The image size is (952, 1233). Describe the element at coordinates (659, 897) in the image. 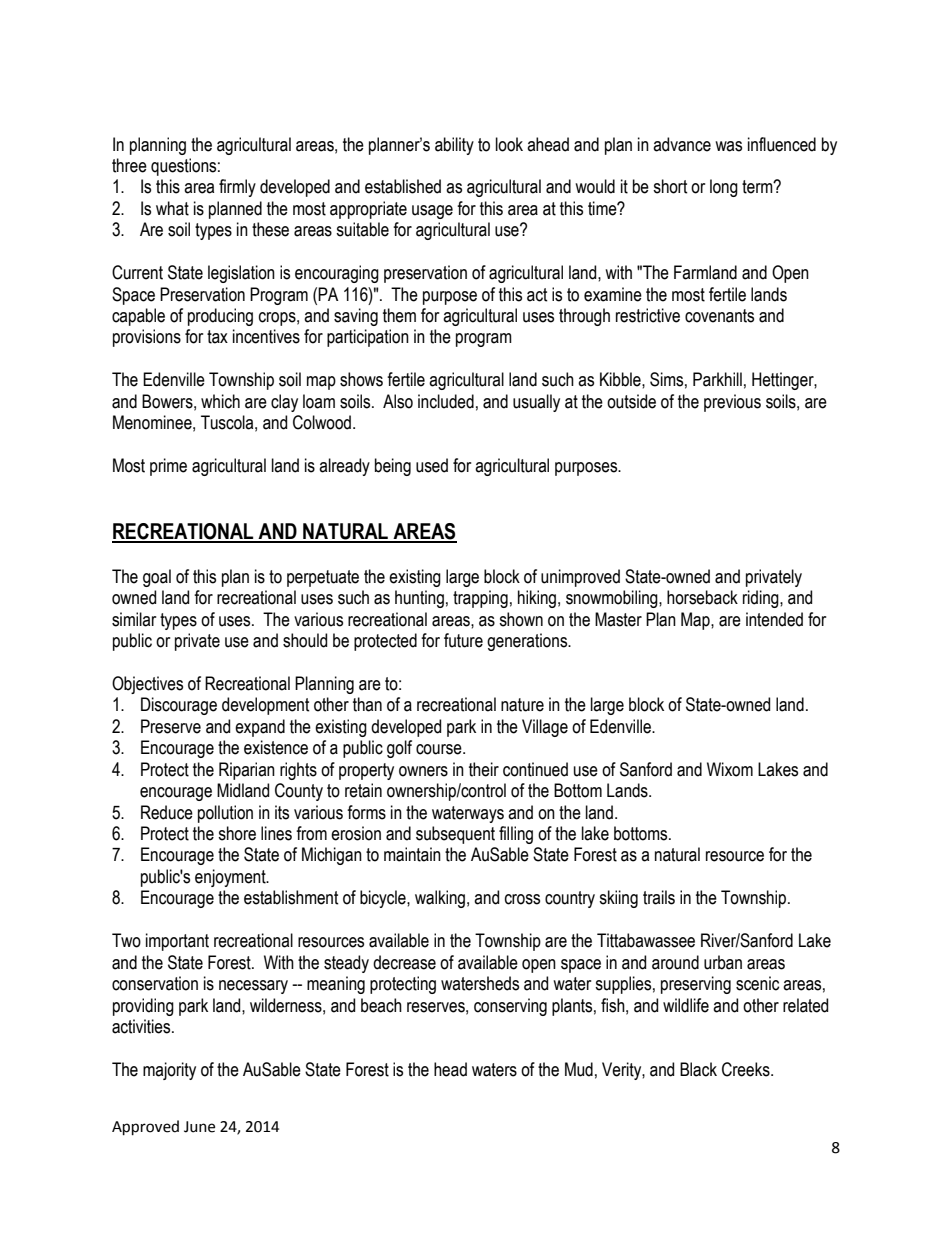

I see `trails` at that location.
